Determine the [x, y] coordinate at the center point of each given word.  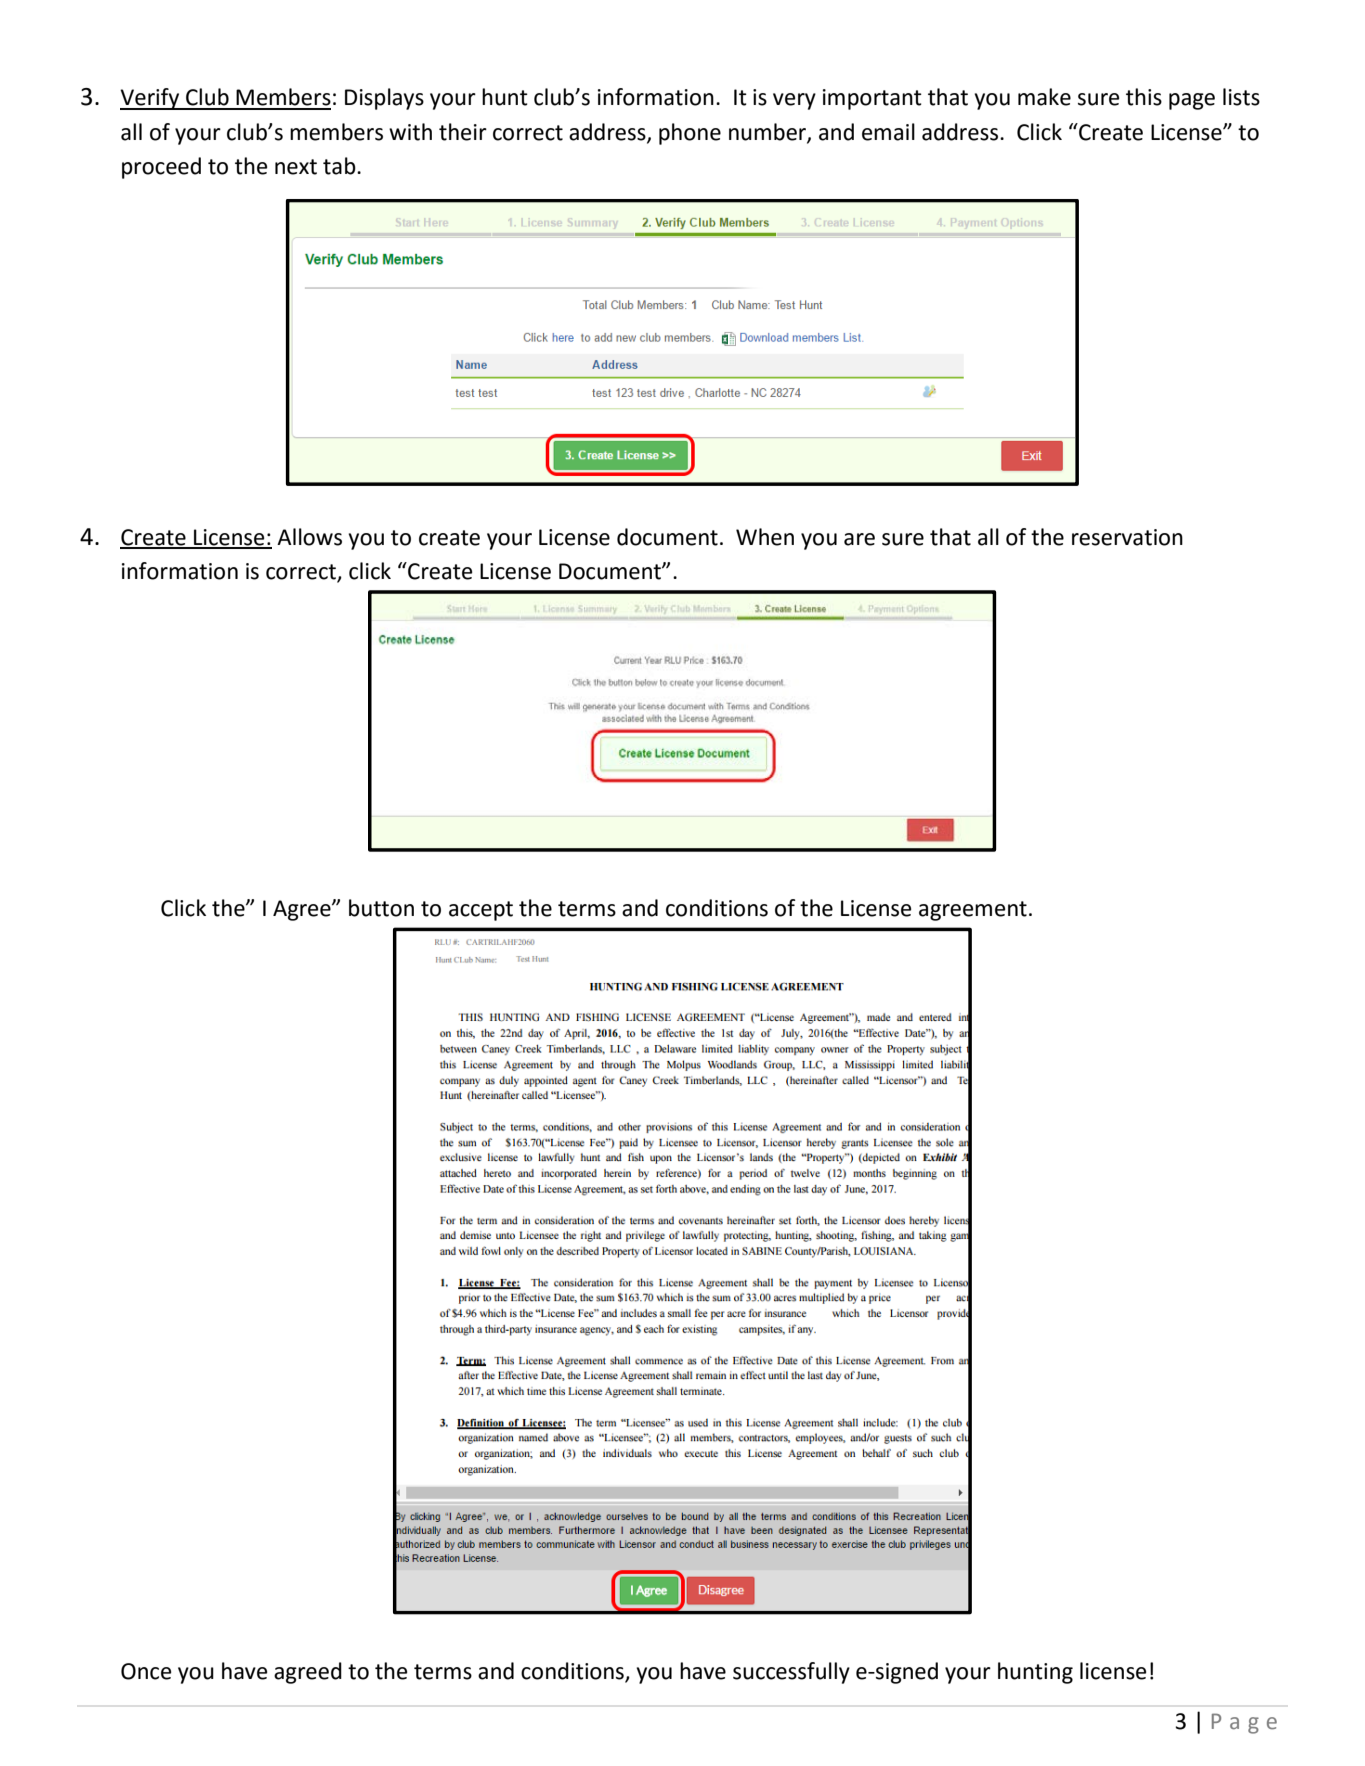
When [765, 537]
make [1044, 97]
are [859, 539]
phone [690, 134]
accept [481, 911]
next [296, 167]
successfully [791, 1673]
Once [146, 1671]
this [1144, 97]
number [768, 133]
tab [340, 166]
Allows [309, 537]
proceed [161, 168]
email [888, 132]
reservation [1127, 537]
